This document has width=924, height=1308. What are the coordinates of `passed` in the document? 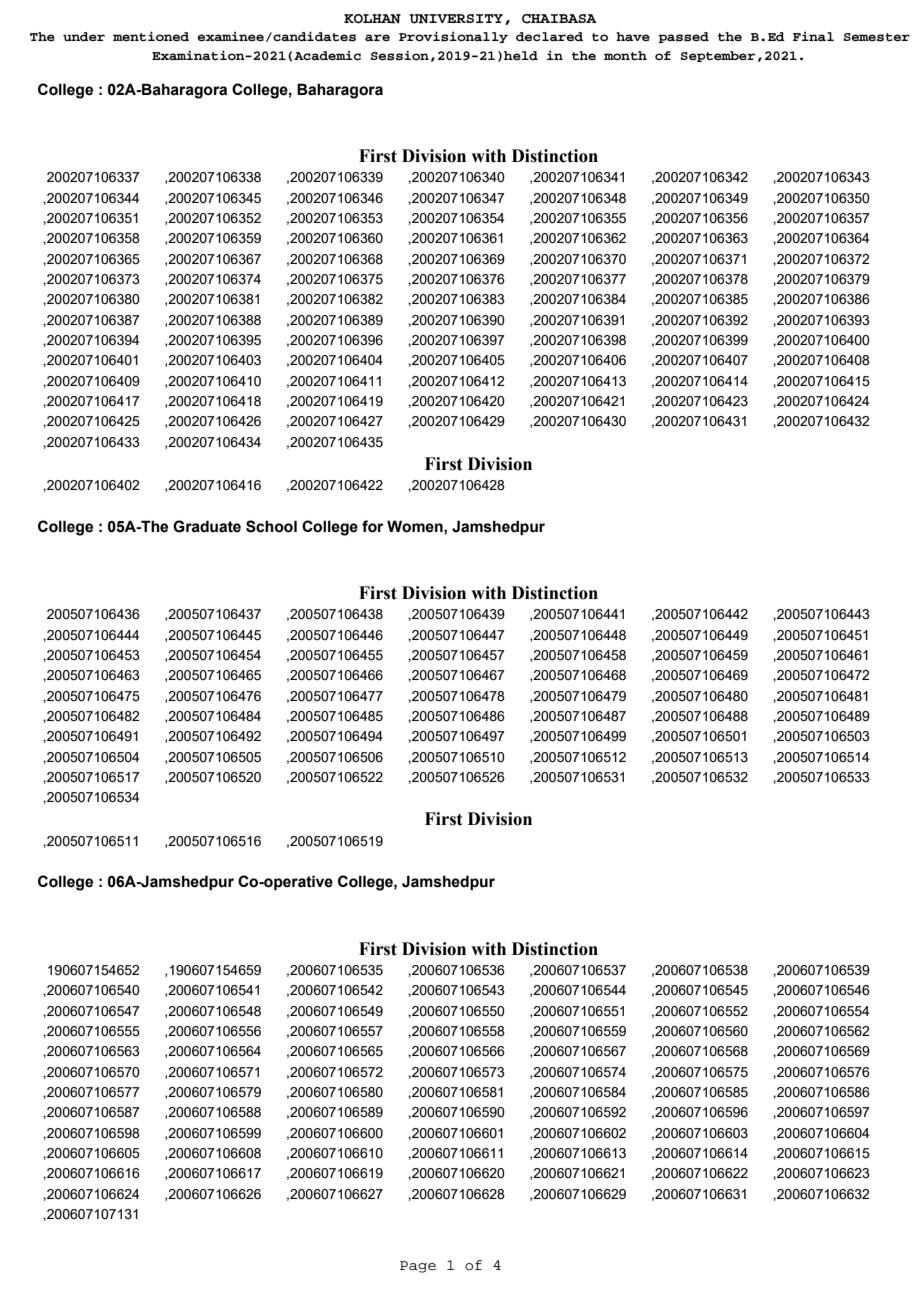 It's located at (683, 37).
